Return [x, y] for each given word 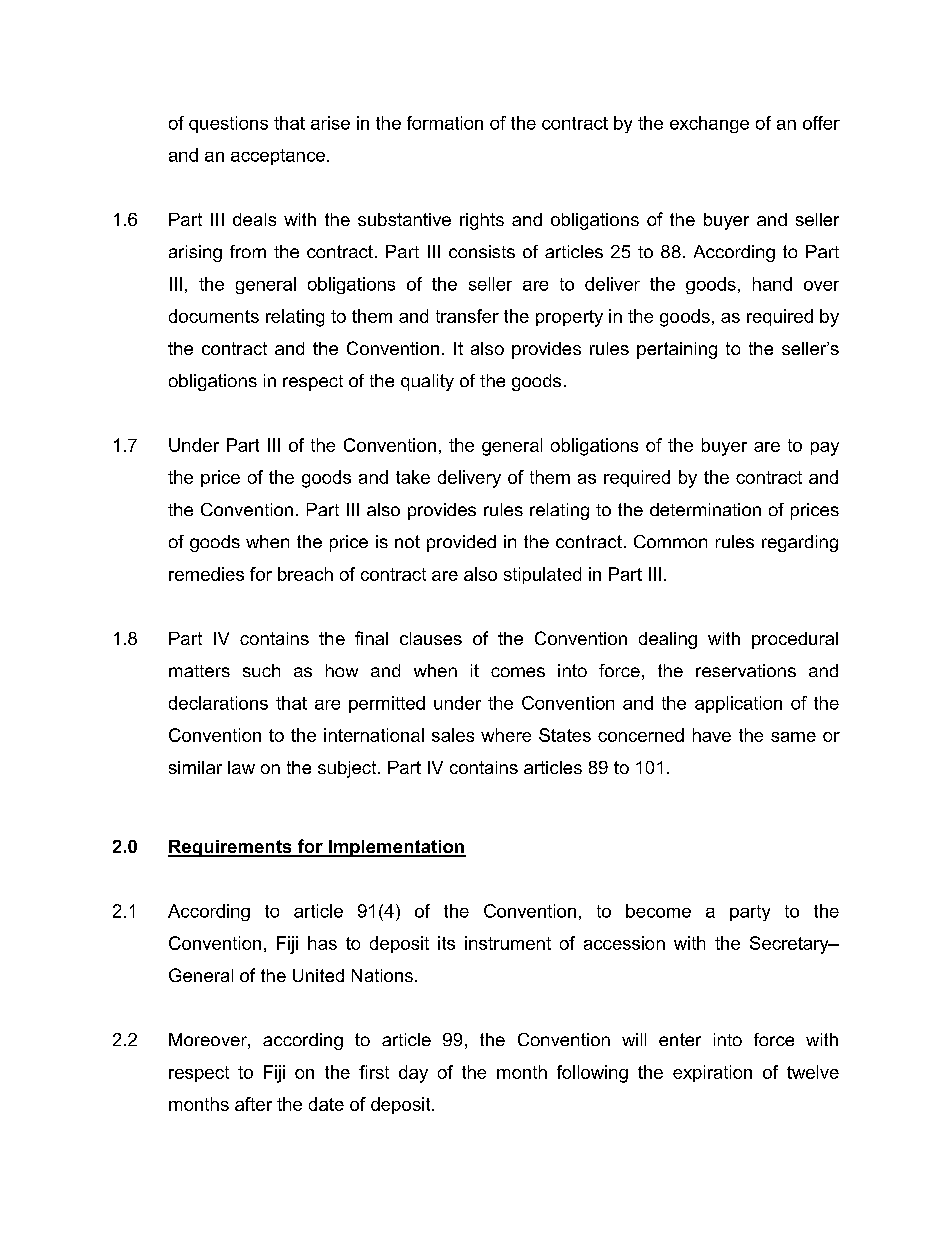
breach [305, 574]
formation [445, 123]
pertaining [677, 350]
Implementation [396, 848]
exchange [709, 124]
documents [214, 316]
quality [427, 382]
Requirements [231, 848]
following [592, 1074]
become [658, 911]
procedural [795, 640]
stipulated [542, 575]
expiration [712, 1073]
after [253, 1104]
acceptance [278, 157]
